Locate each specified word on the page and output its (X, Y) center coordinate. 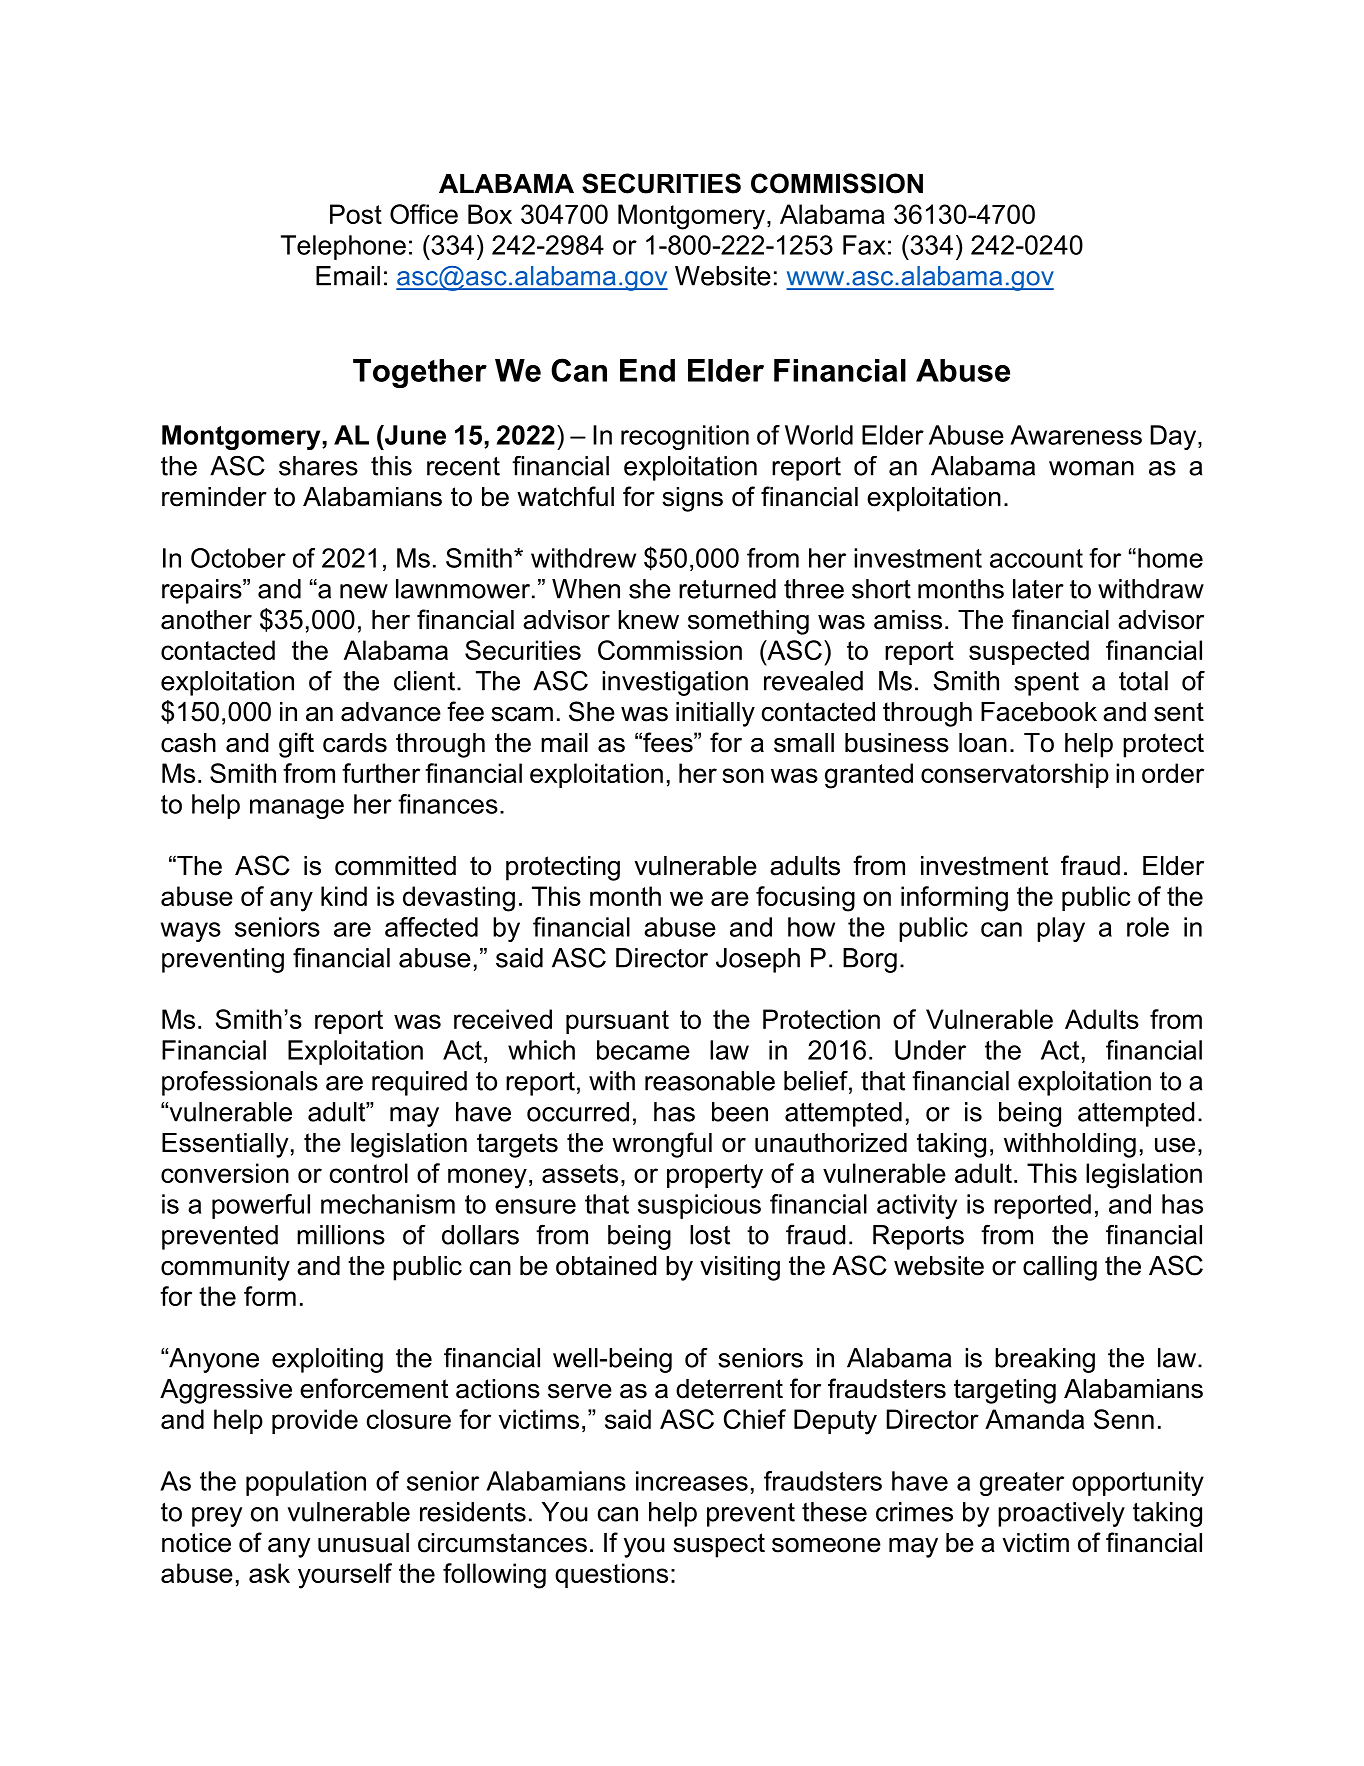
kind (344, 896)
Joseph (758, 960)
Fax (864, 245)
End (647, 370)
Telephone (343, 247)
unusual (363, 1543)
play (1061, 929)
